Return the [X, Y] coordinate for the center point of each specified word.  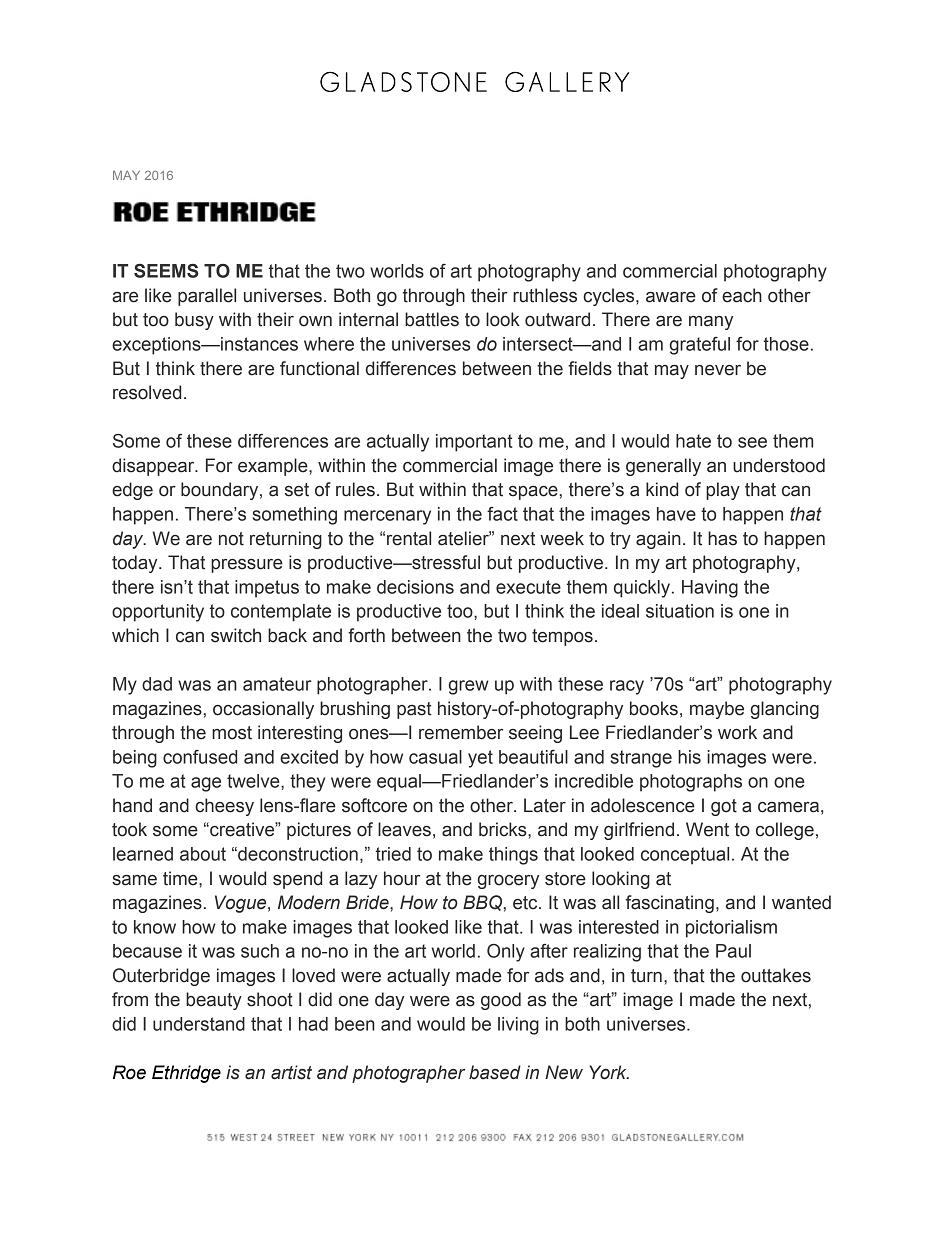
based [495, 1072]
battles [432, 319]
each [742, 295]
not [231, 539]
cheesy [224, 807]
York [609, 1072]
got [724, 807]
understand [199, 1024]
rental [409, 538]
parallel [207, 297]
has [722, 538]
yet [480, 759]
